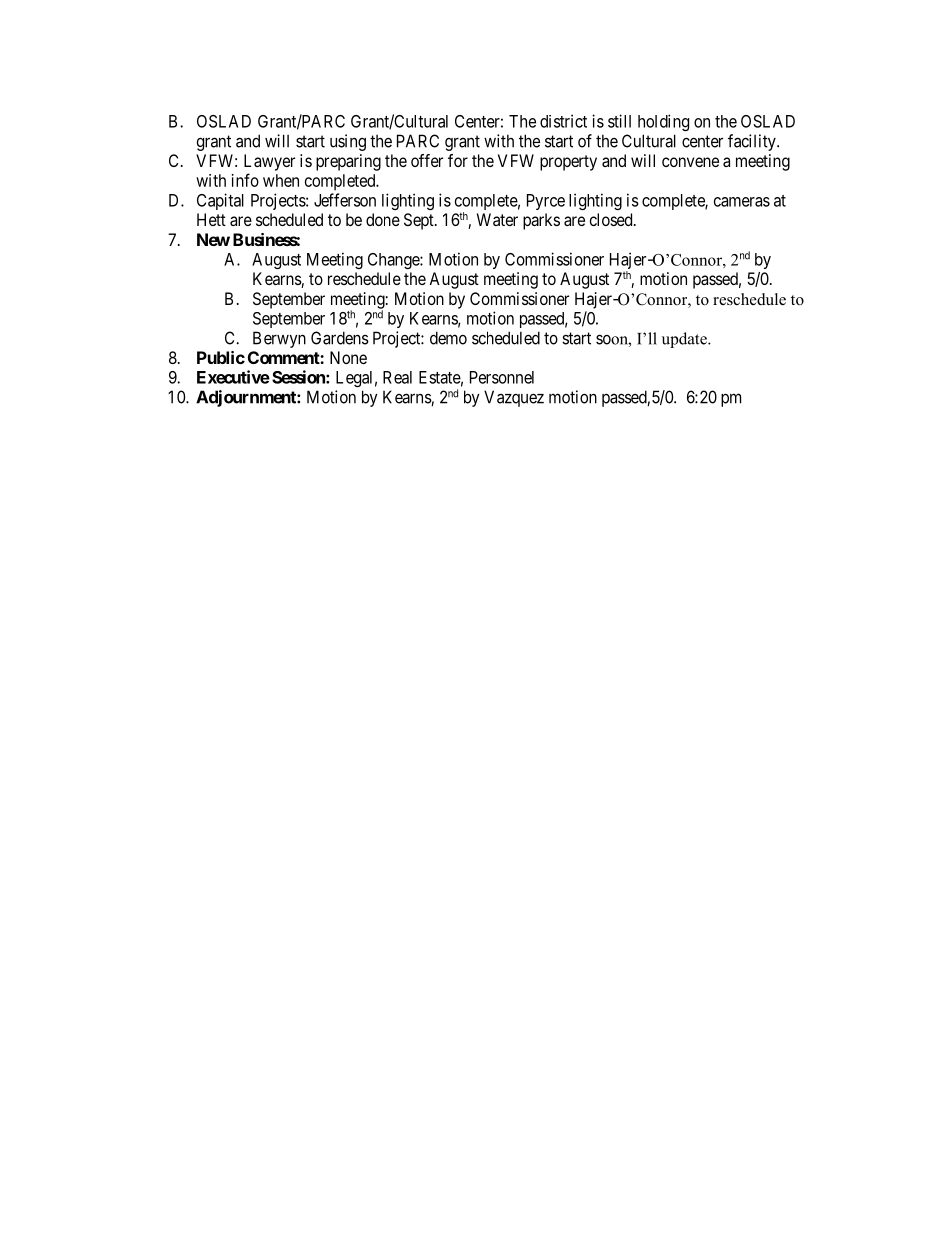 The image size is (952, 1233). Describe the element at coordinates (502, 377) in the page. I see `Personnel` at that location.
